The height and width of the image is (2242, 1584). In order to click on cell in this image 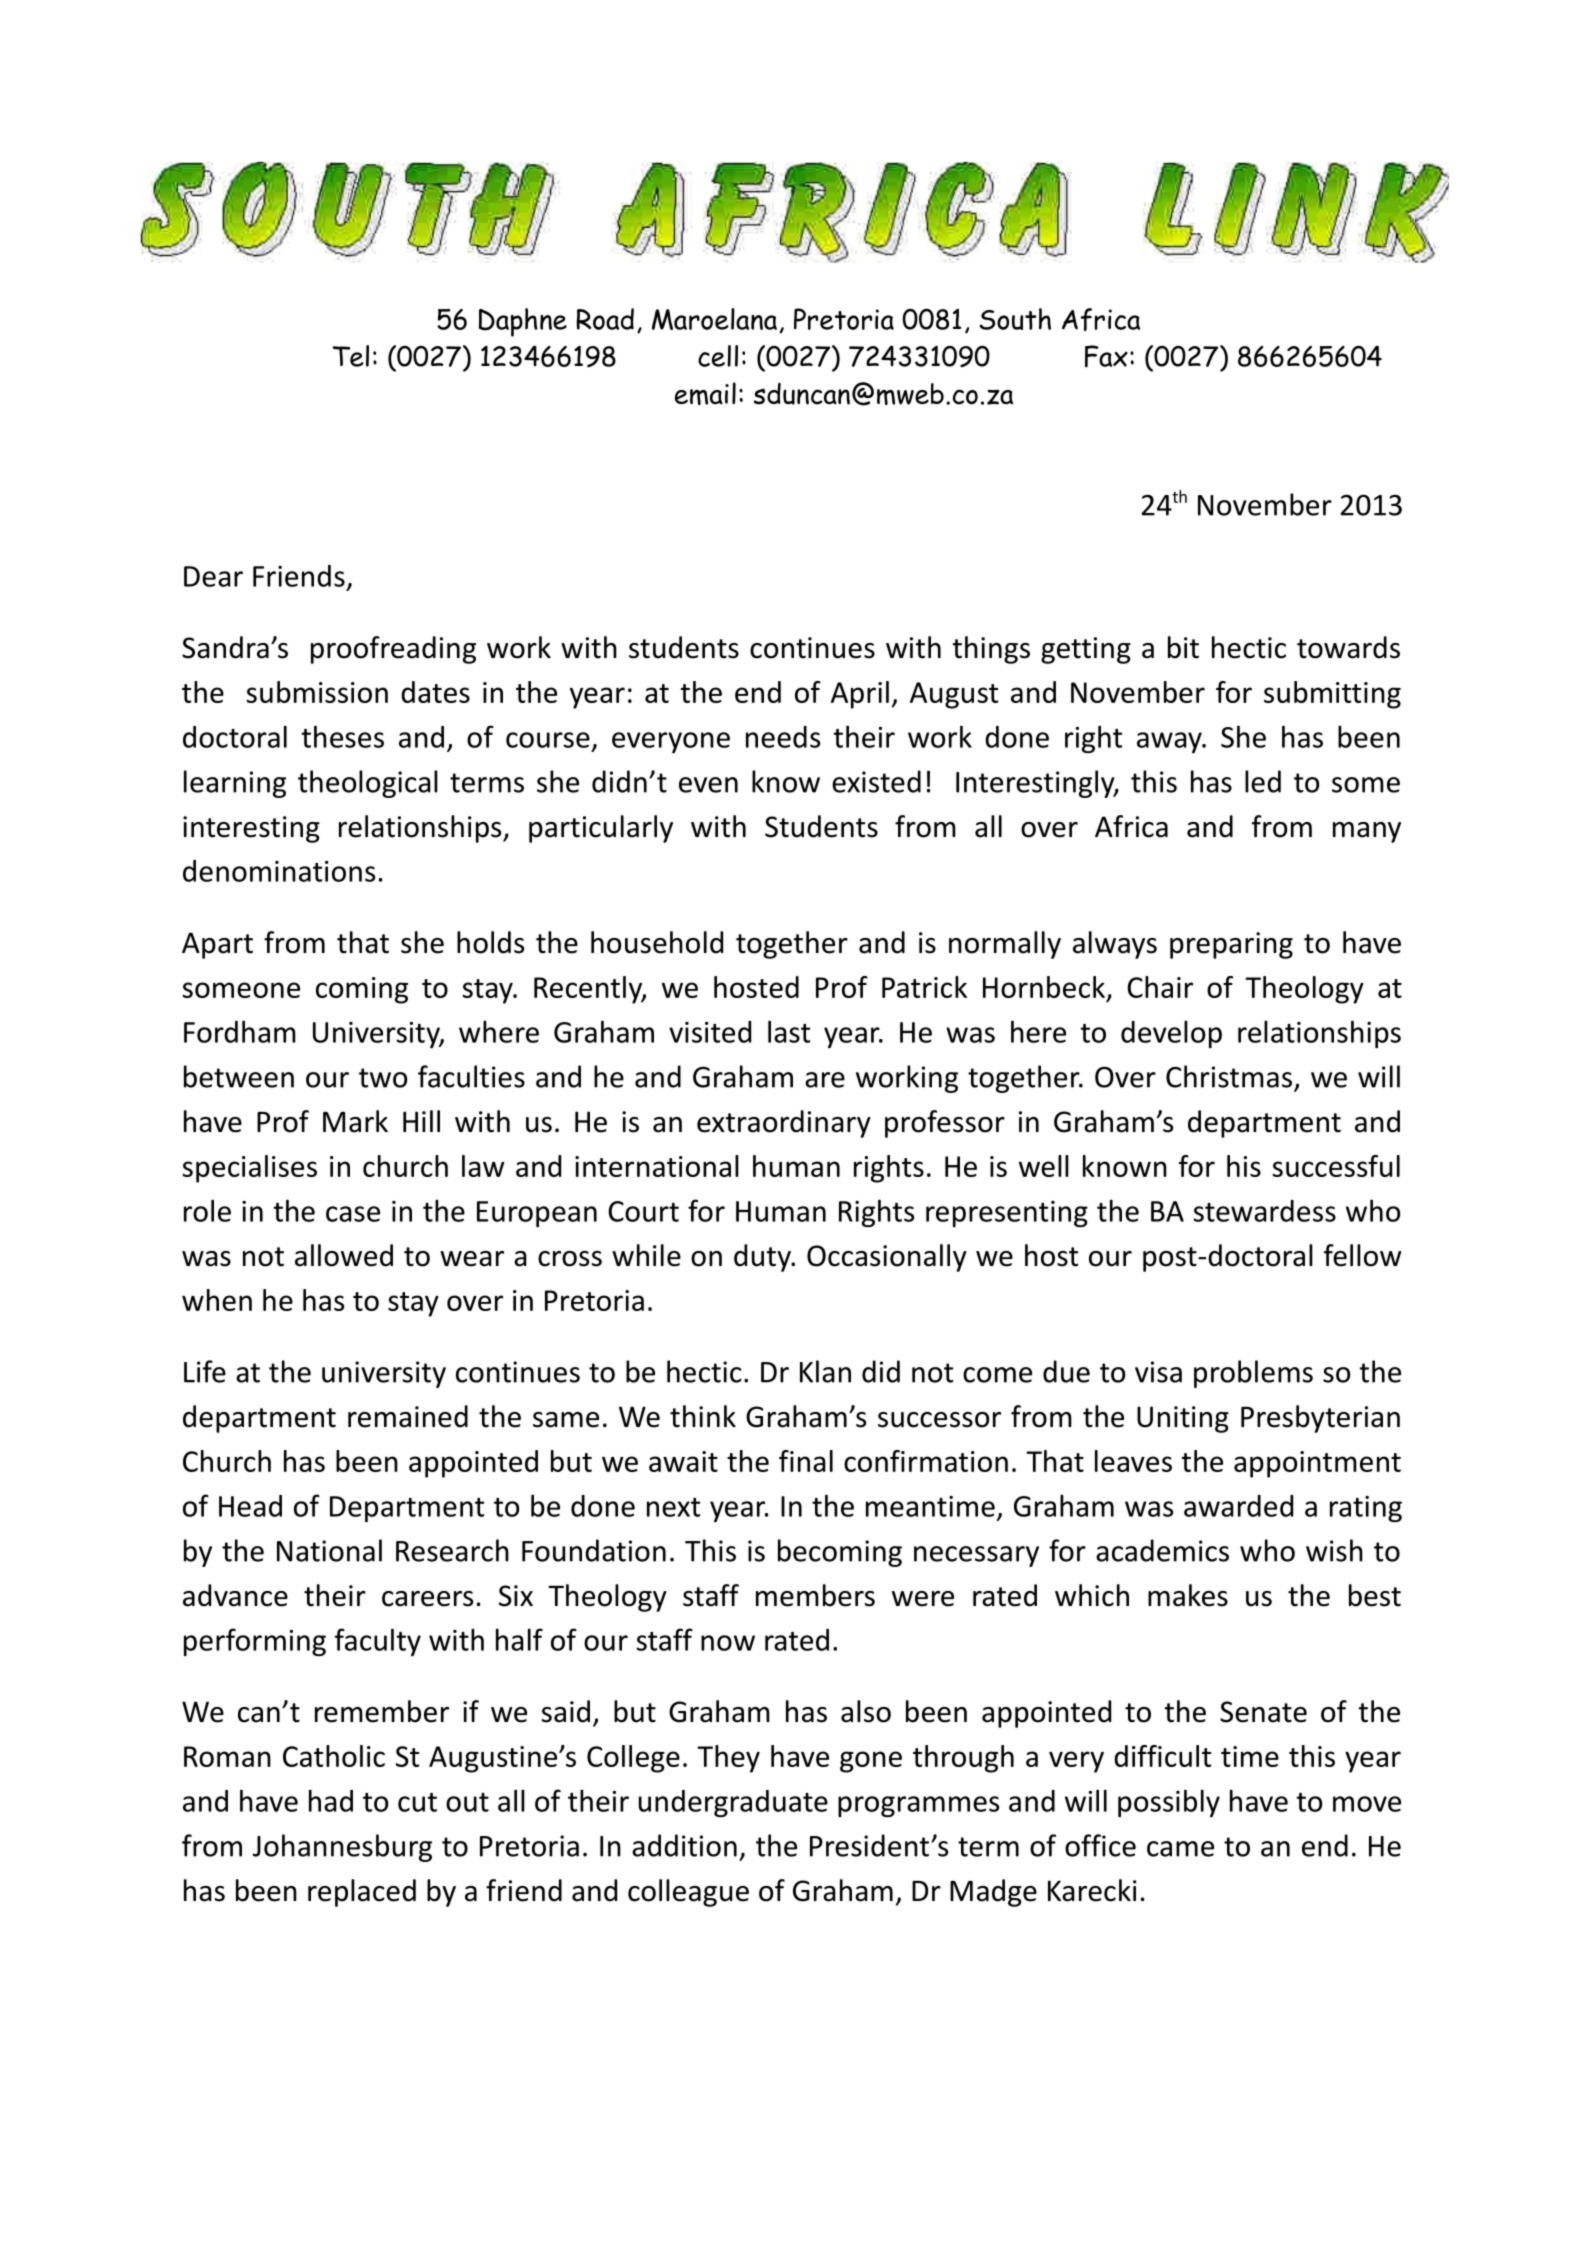, I will do `click(718, 356)`.
